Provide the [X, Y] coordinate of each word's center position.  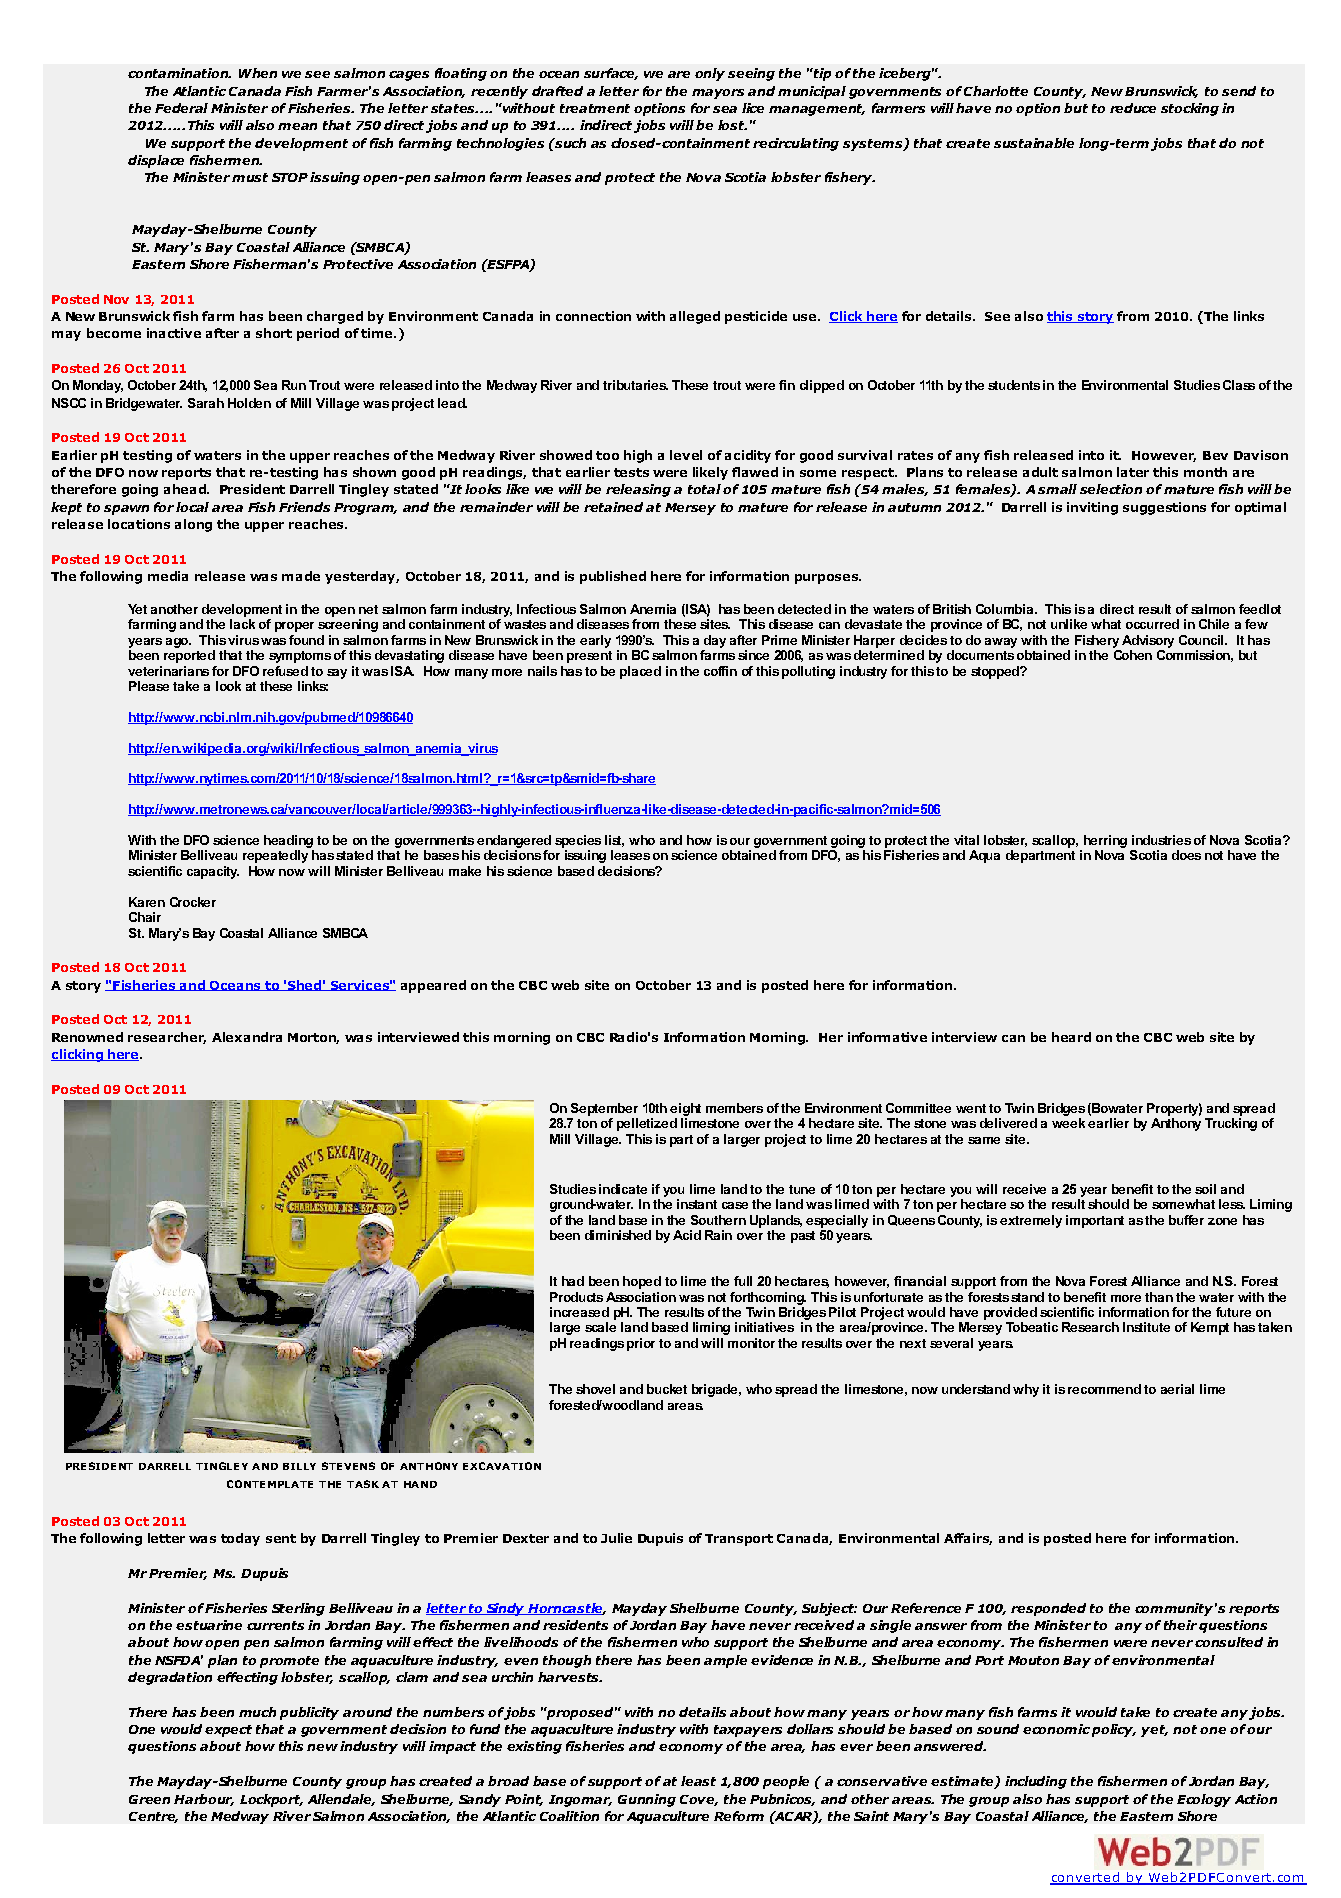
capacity [213, 872]
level [686, 455]
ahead [186, 489]
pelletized [647, 1124]
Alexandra [247, 1037]
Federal [181, 108]
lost [732, 125]
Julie [616, 1538]
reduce [1133, 108]
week [1068, 1123]
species [578, 841]
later [1133, 472]
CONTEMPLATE [270, 1484]
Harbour [204, 1800]
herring [1105, 841]
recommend [1104, 1389]
